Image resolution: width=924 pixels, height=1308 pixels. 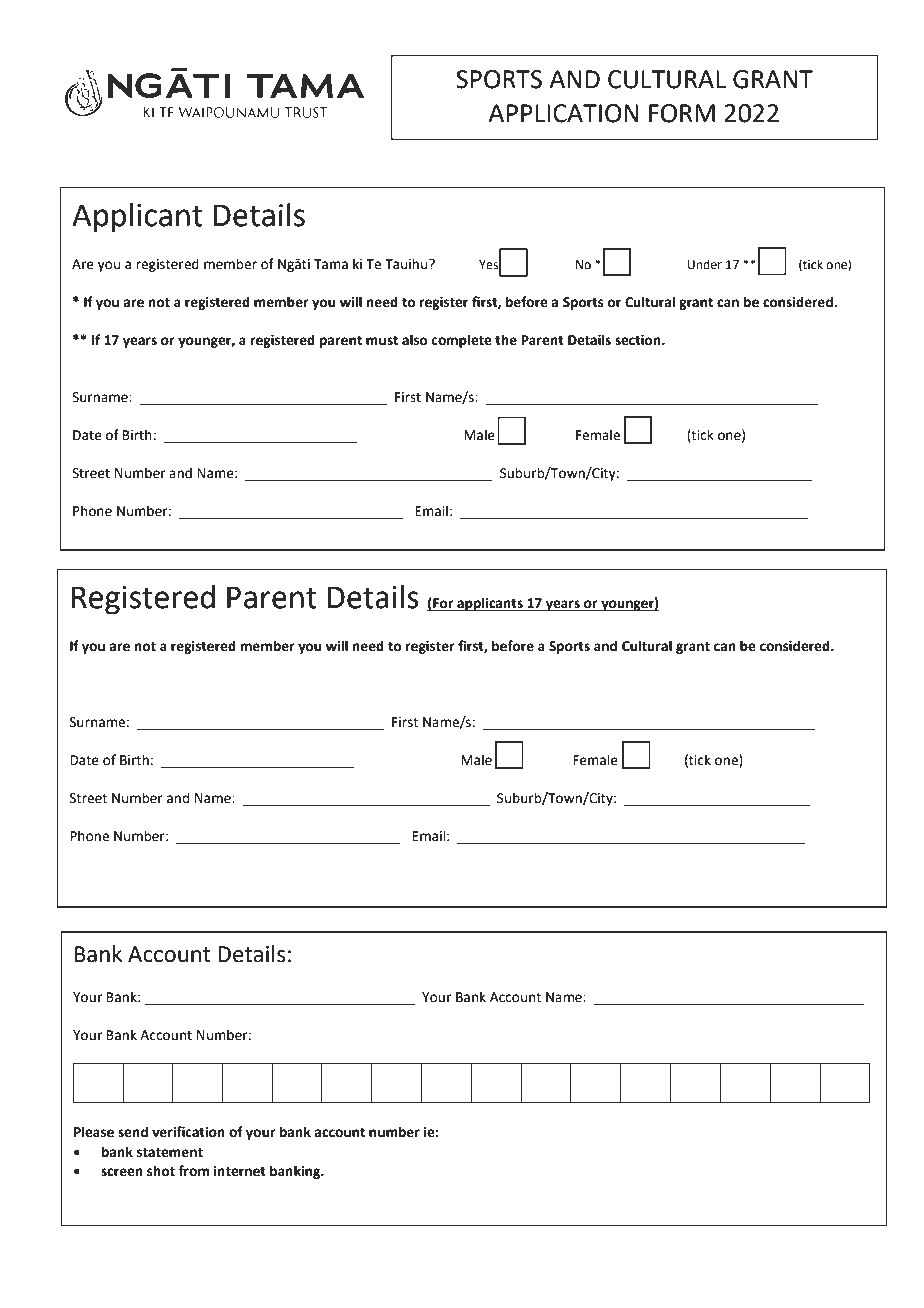 What do you see at coordinates (240, 1171) in the screenshot?
I see `internet` at bounding box center [240, 1171].
